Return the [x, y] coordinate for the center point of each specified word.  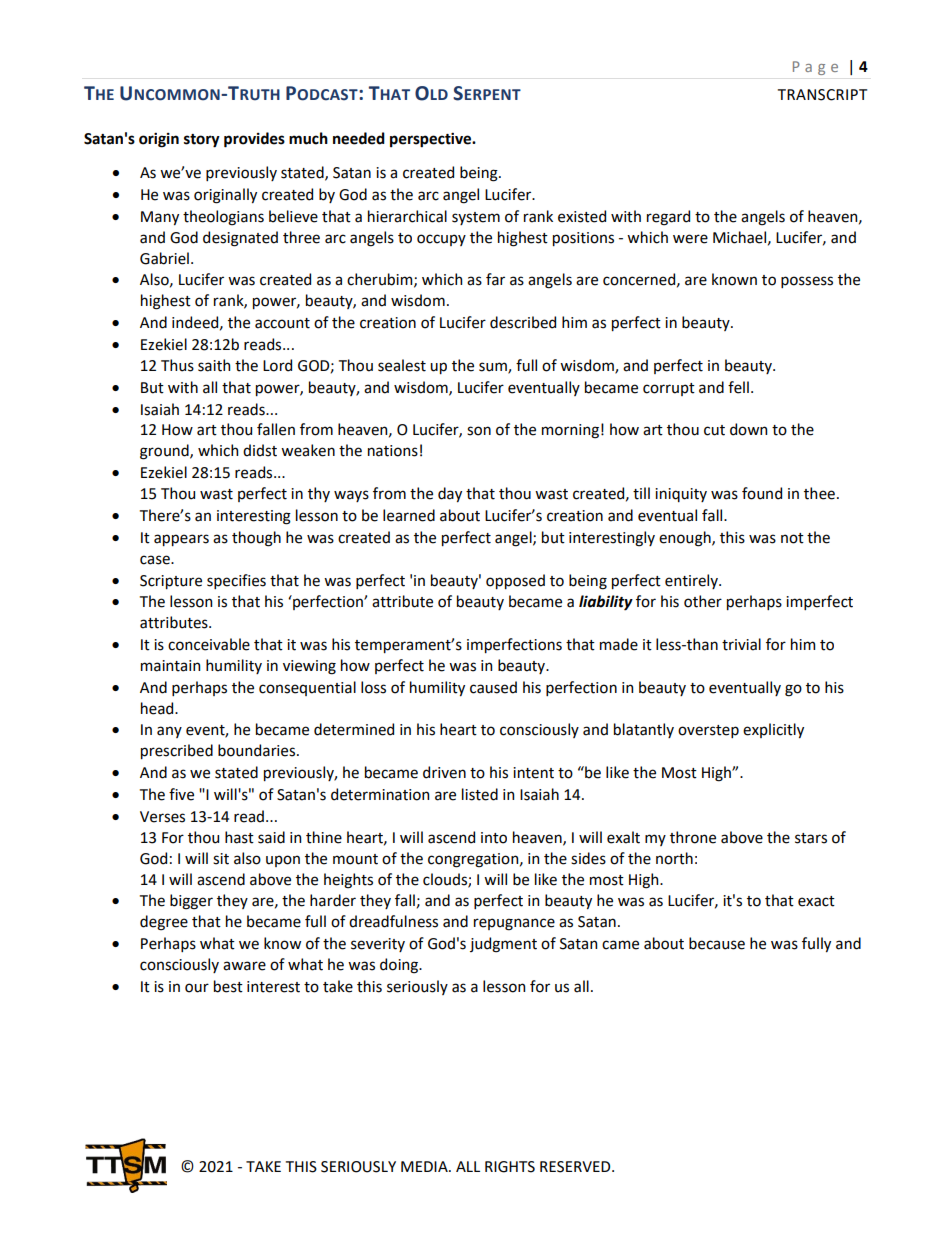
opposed [515, 581]
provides [254, 140]
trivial [741, 644]
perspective [432, 140]
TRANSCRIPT [822, 95]
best [228, 986]
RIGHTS [510, 1167]
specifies [236, 581]
